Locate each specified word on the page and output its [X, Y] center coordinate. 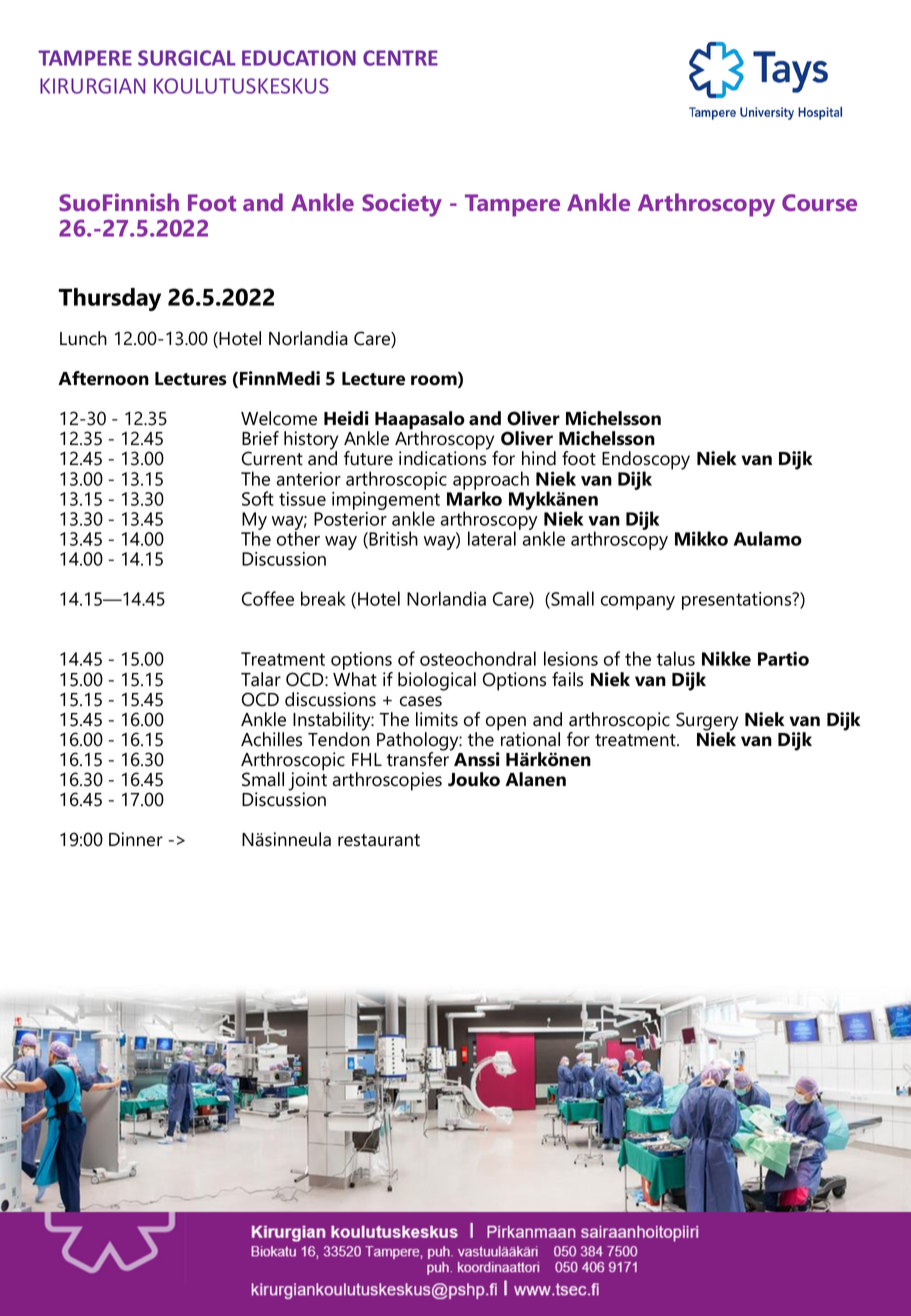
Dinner [136, 839]
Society [402, 205]
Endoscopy [646, 461]
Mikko [701, 538]
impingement [386, 500]
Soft [258, 498]
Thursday [110, 299]
